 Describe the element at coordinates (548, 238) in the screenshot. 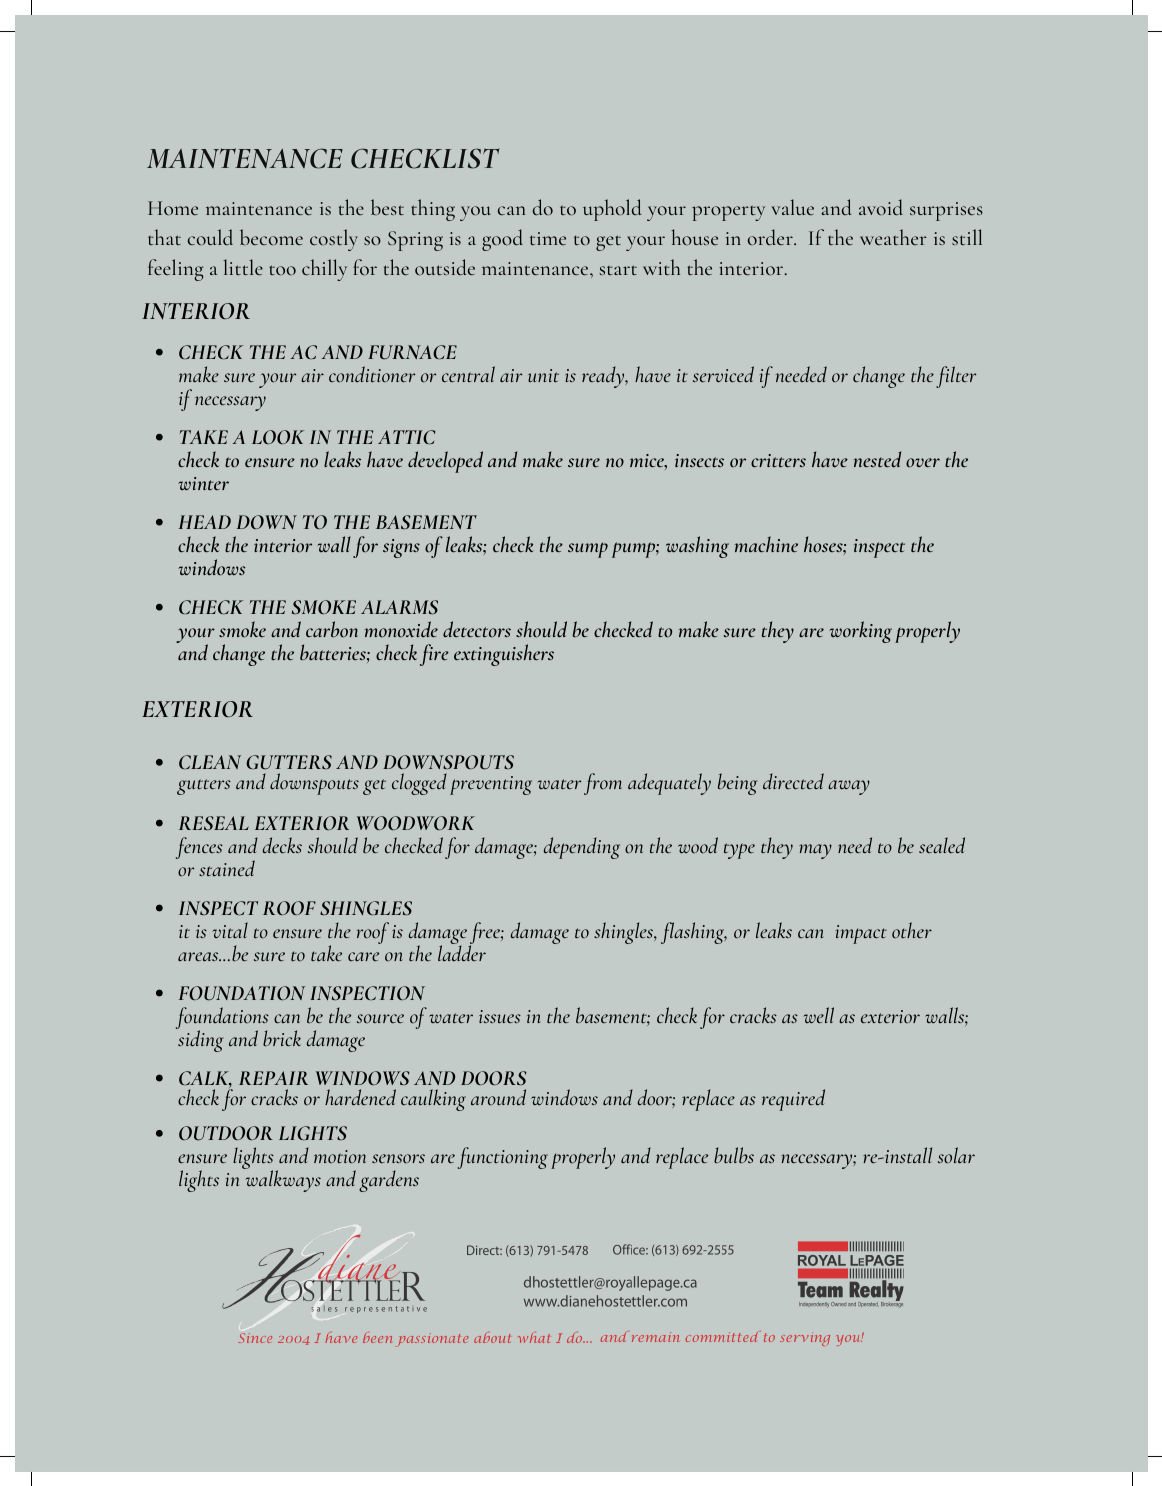

I see `time` at that location.
